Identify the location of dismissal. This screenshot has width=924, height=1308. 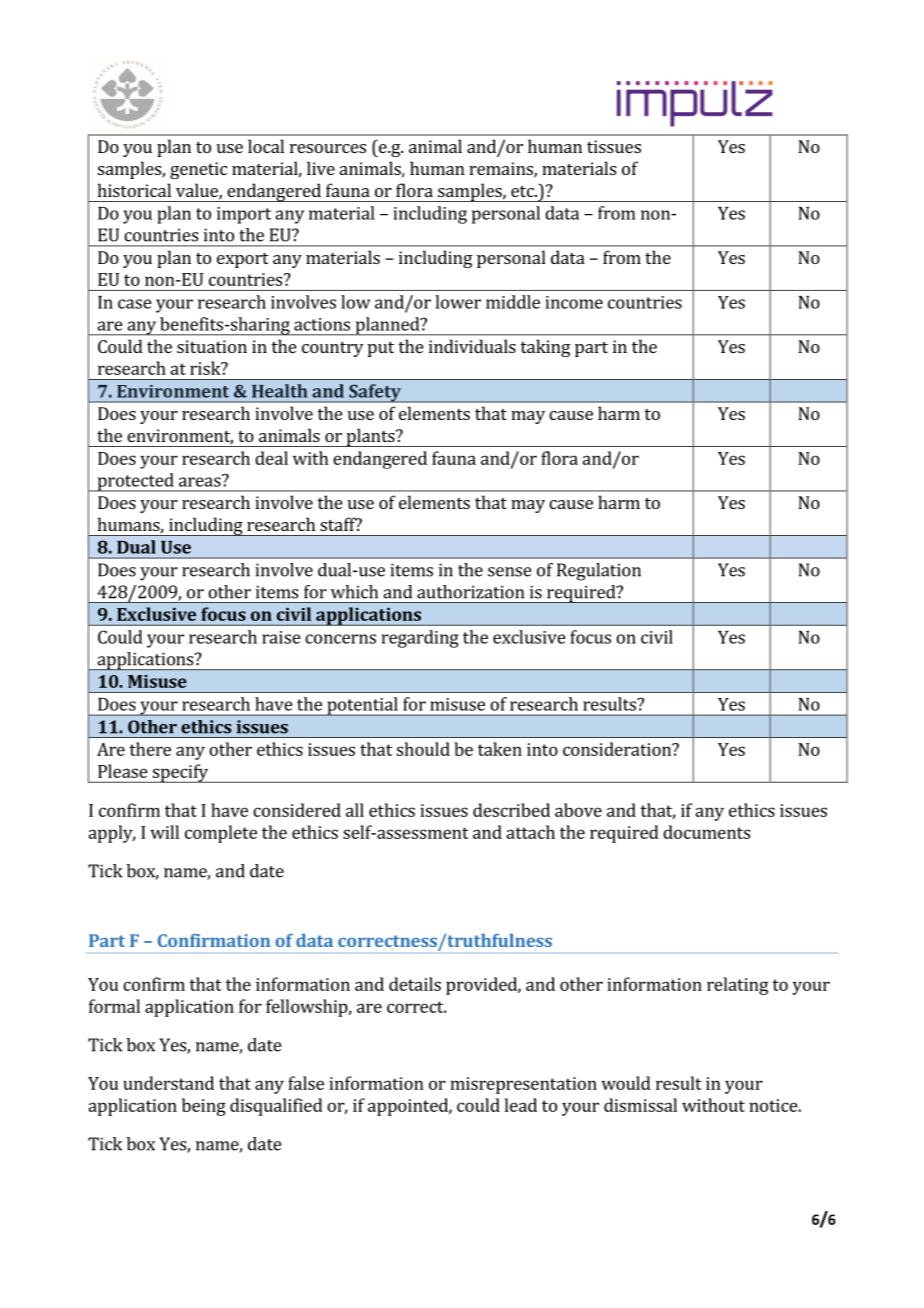
(640, 1105).
